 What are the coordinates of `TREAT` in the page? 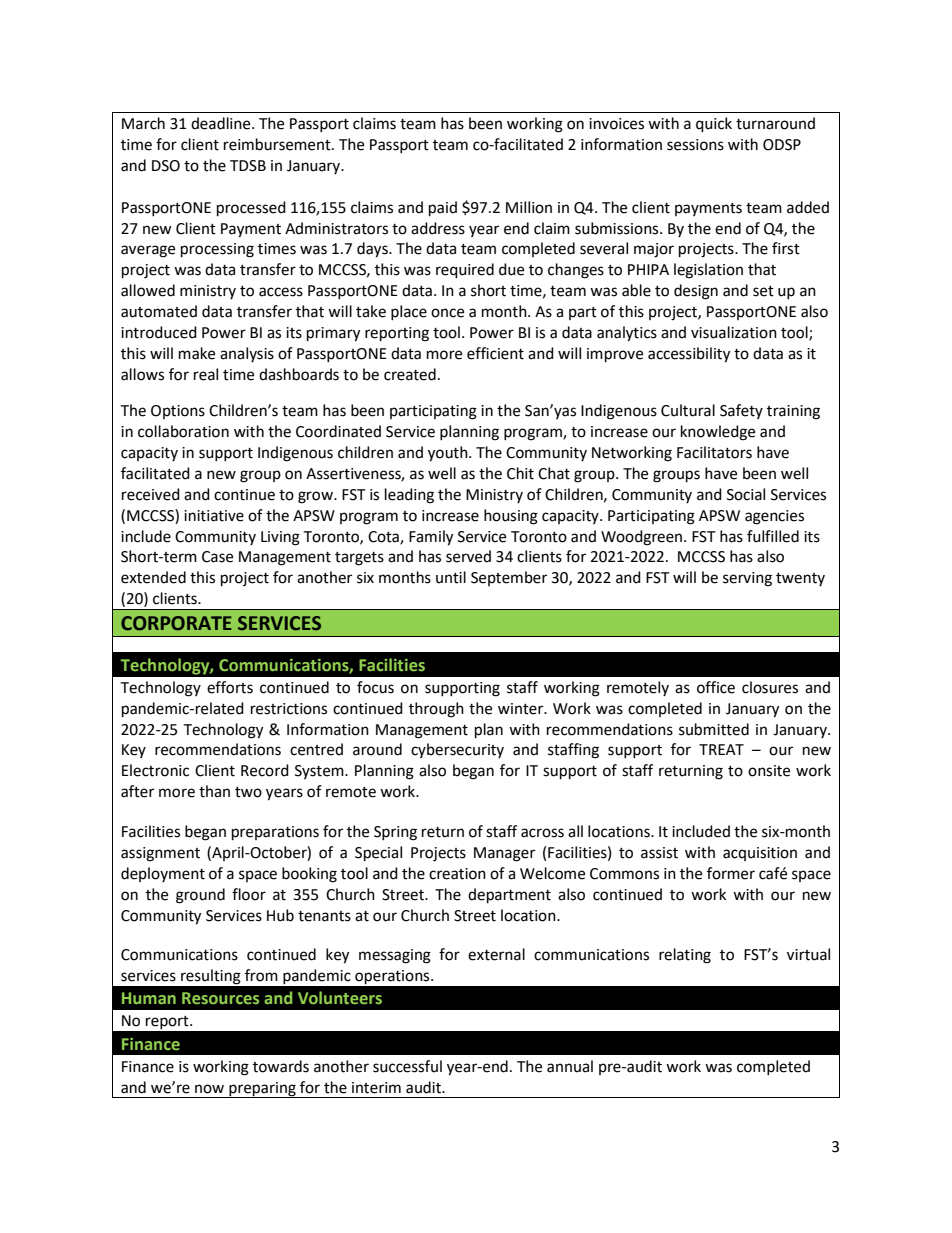 It's located at (721, 749).
